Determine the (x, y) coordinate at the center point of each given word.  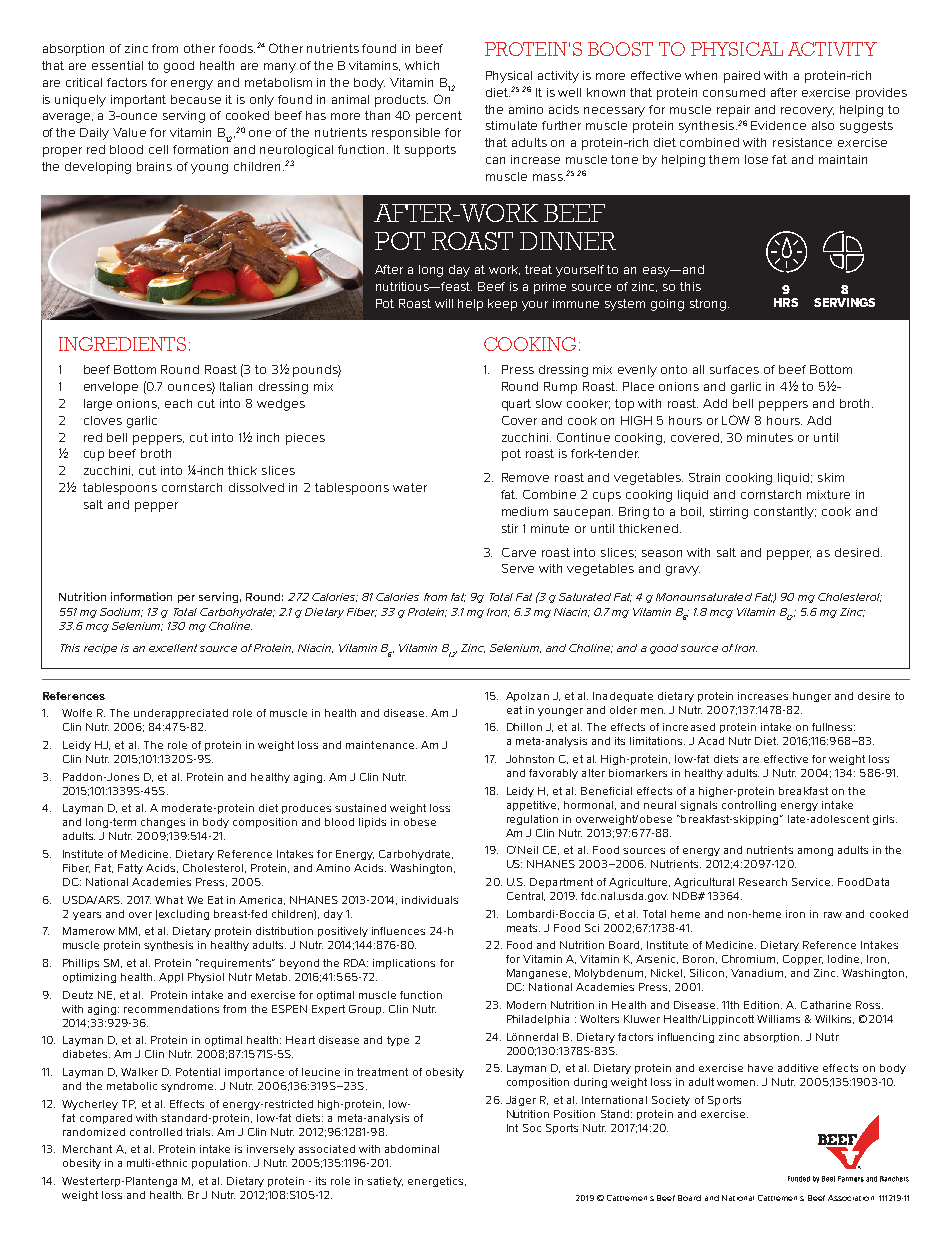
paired (742, 77)
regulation (532, 820)
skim (831, 477)
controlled (156, 1132)
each (178, 403)
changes (163, 823)
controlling (749, 806)
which (422, 65)
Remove (525, 477)
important (138, 101)
